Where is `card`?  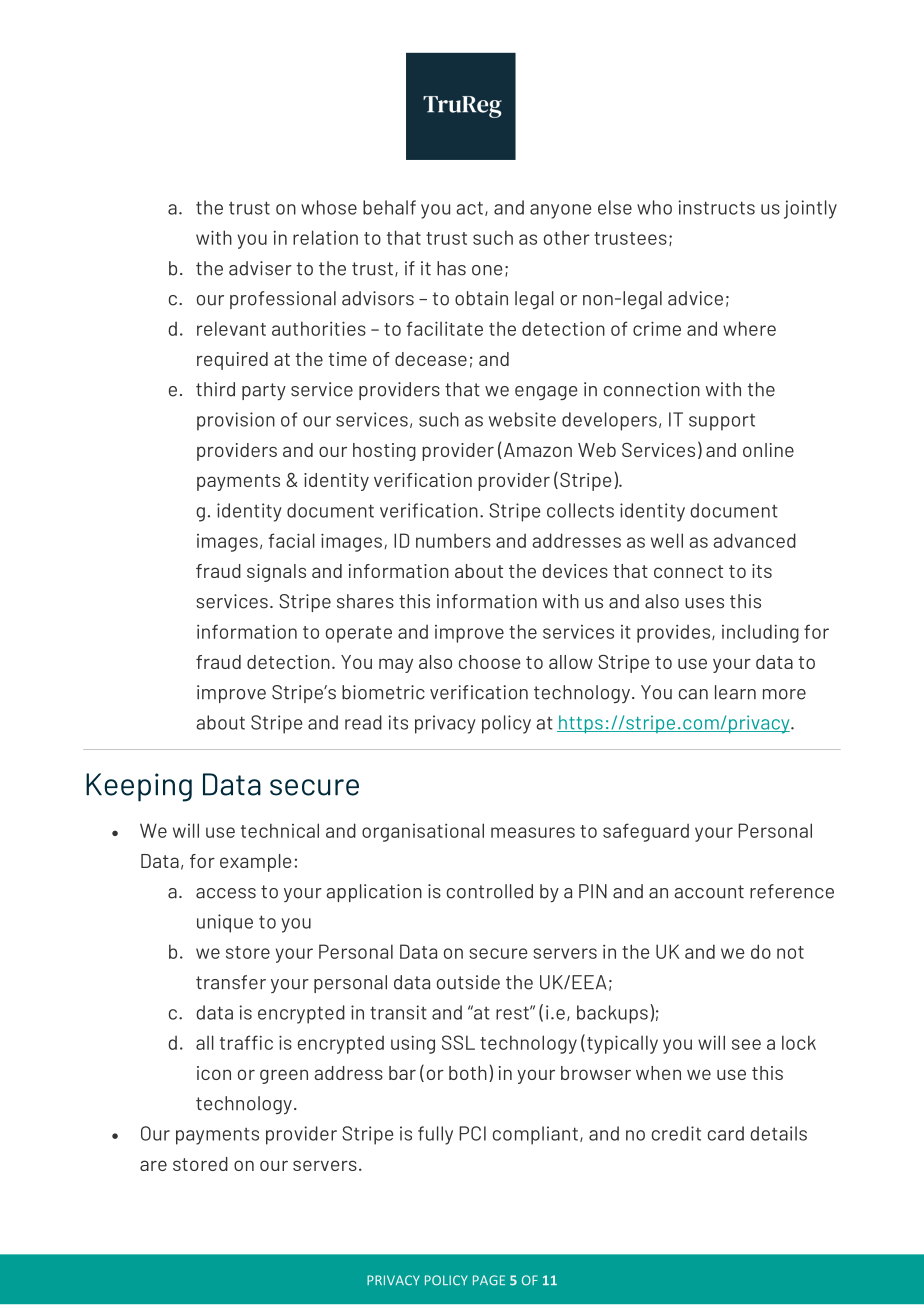 card is located at coordinates (726, 1133).
